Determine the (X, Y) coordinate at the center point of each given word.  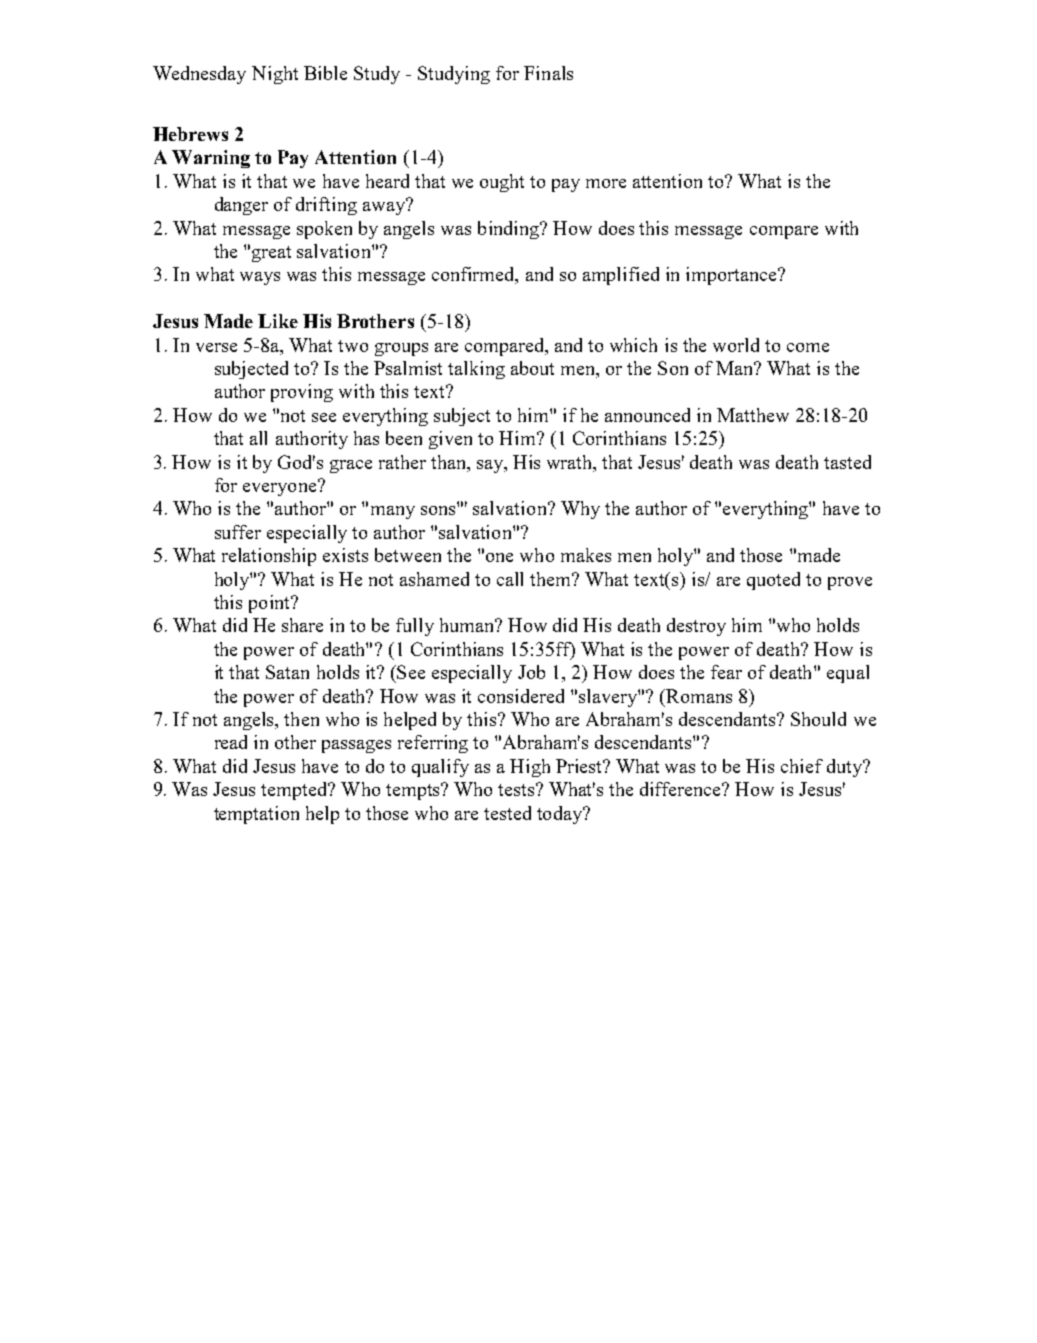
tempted (295, 791)
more (606, 183)
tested (507, 813)
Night (275, 75)
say (491, 466)
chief (802, 766)
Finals (548, 73)
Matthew (753, 415)
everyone (281, 488)
